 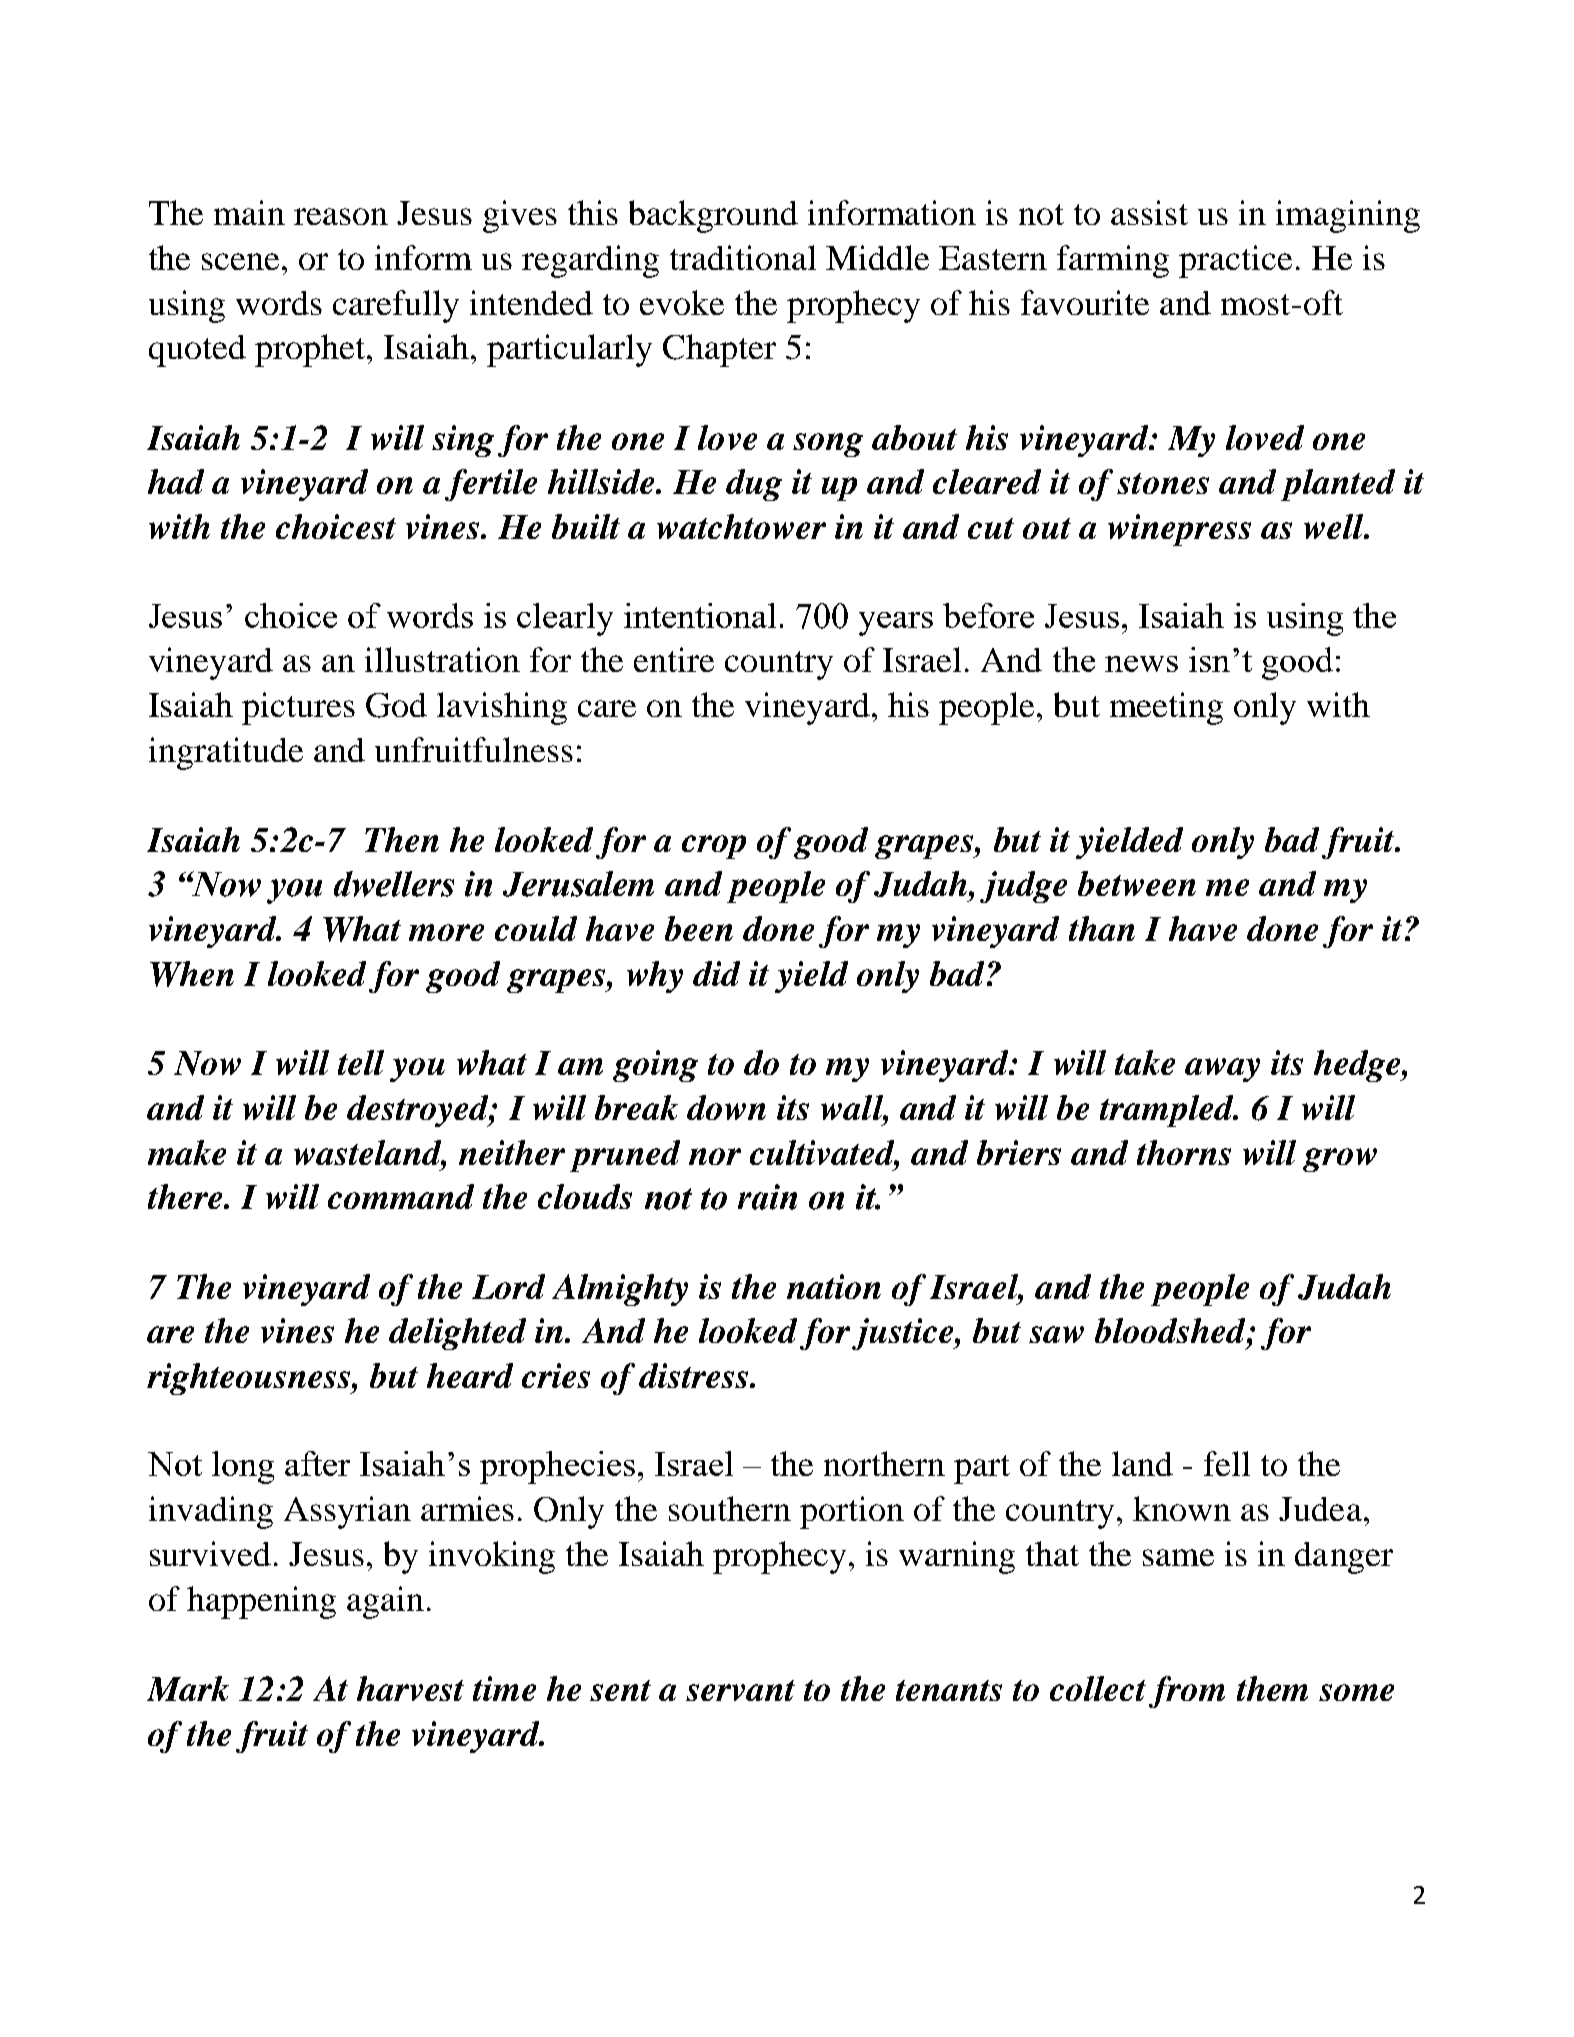 I want to click on from, so click(x=1187, y=1692).
